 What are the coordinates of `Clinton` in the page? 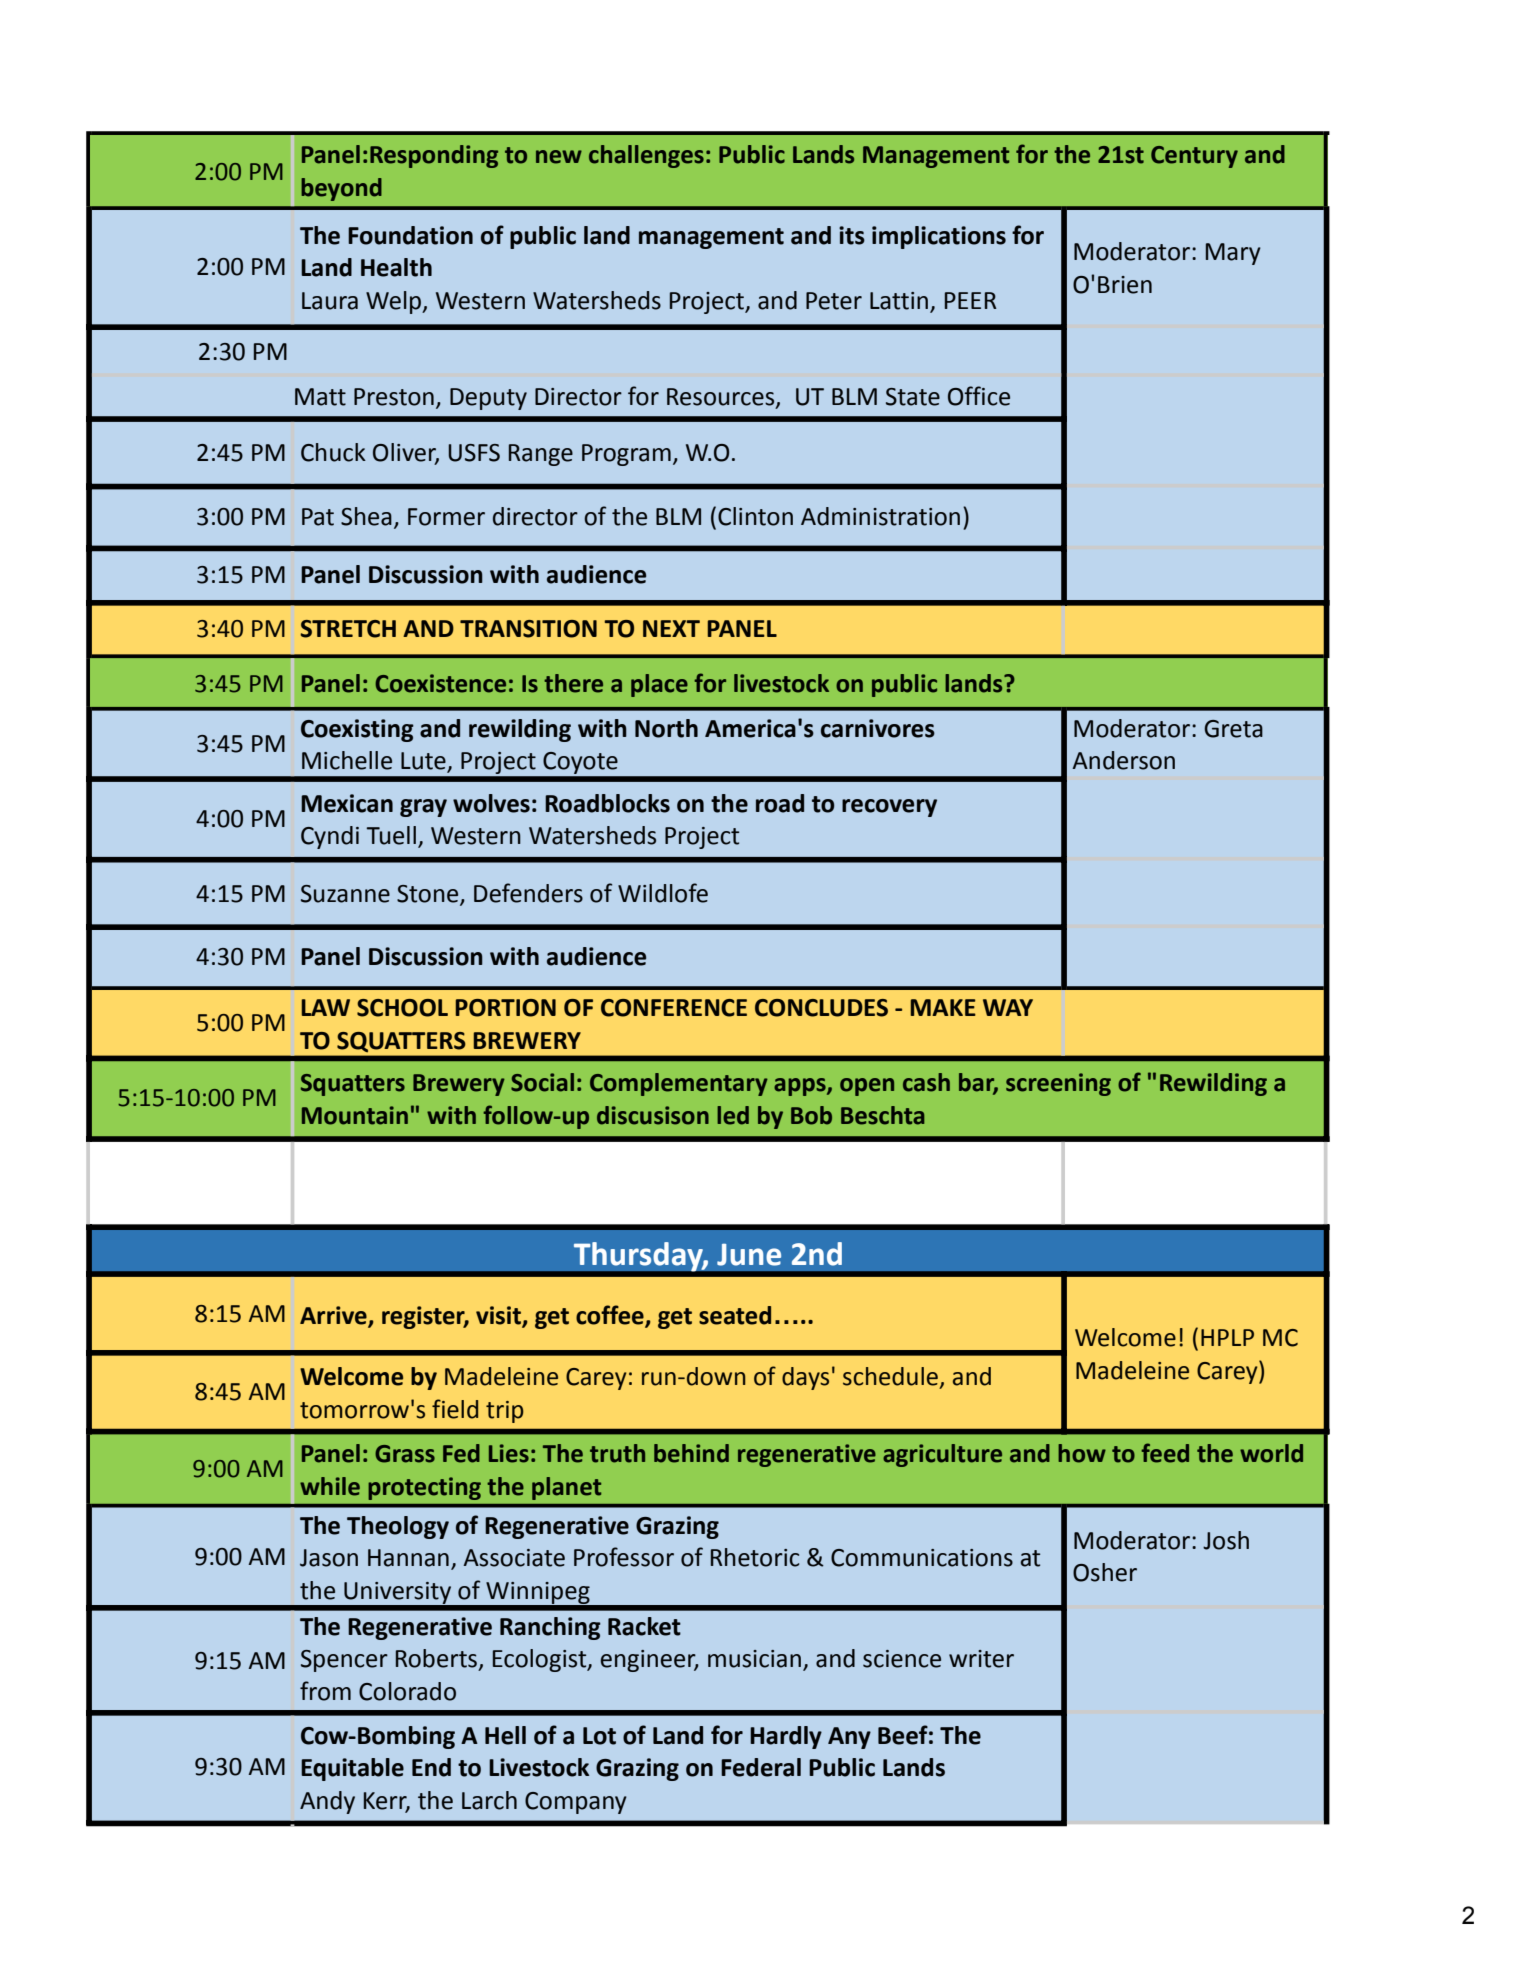 It's located at (755, 516).
